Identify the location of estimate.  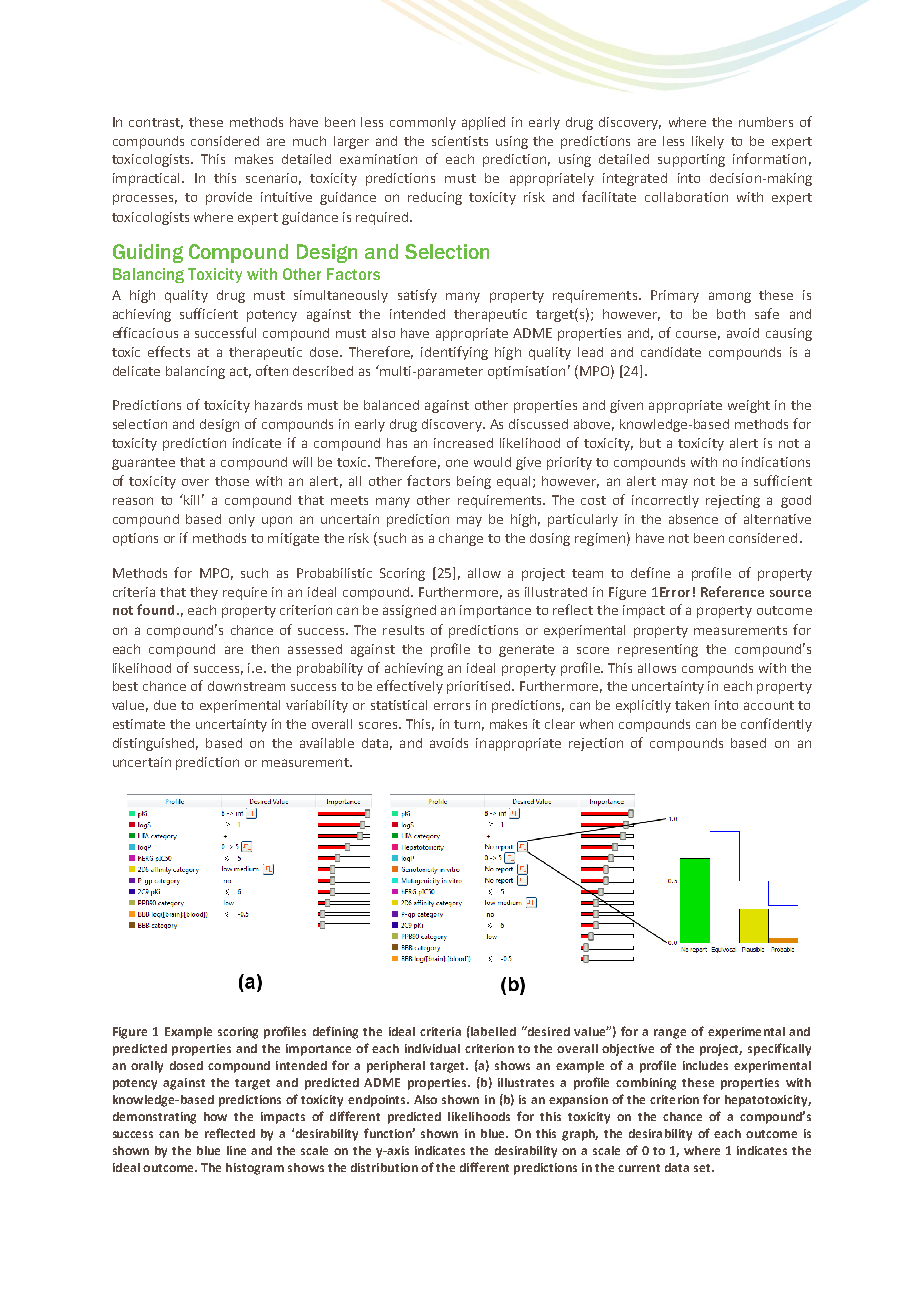
(139, 724).
